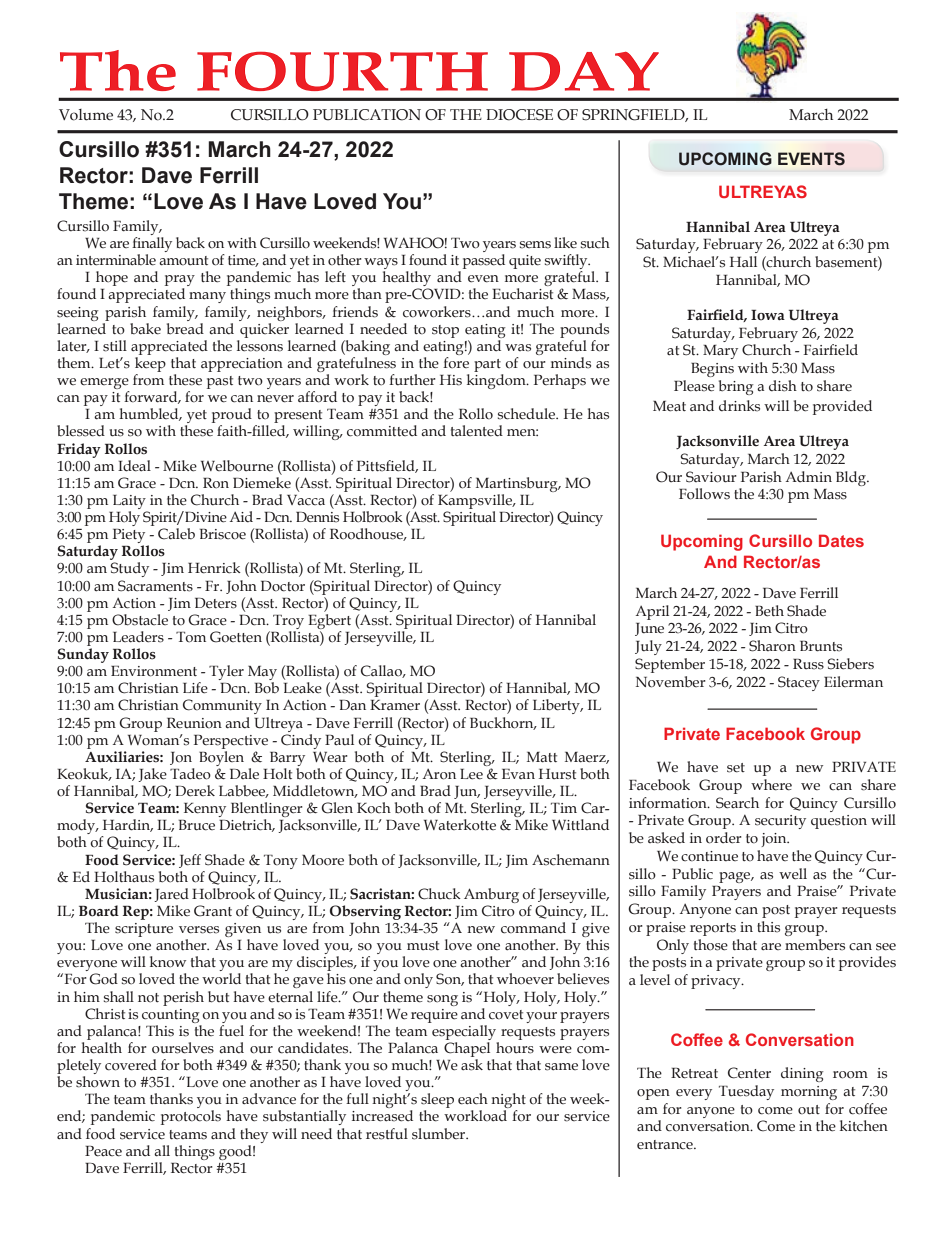 Image resolution: width=952 pixels, height=1233 pixels. What do you see at coordinates (808, 476) in the screenshot?
I see `Admin` at bounding box center [808, 476].
